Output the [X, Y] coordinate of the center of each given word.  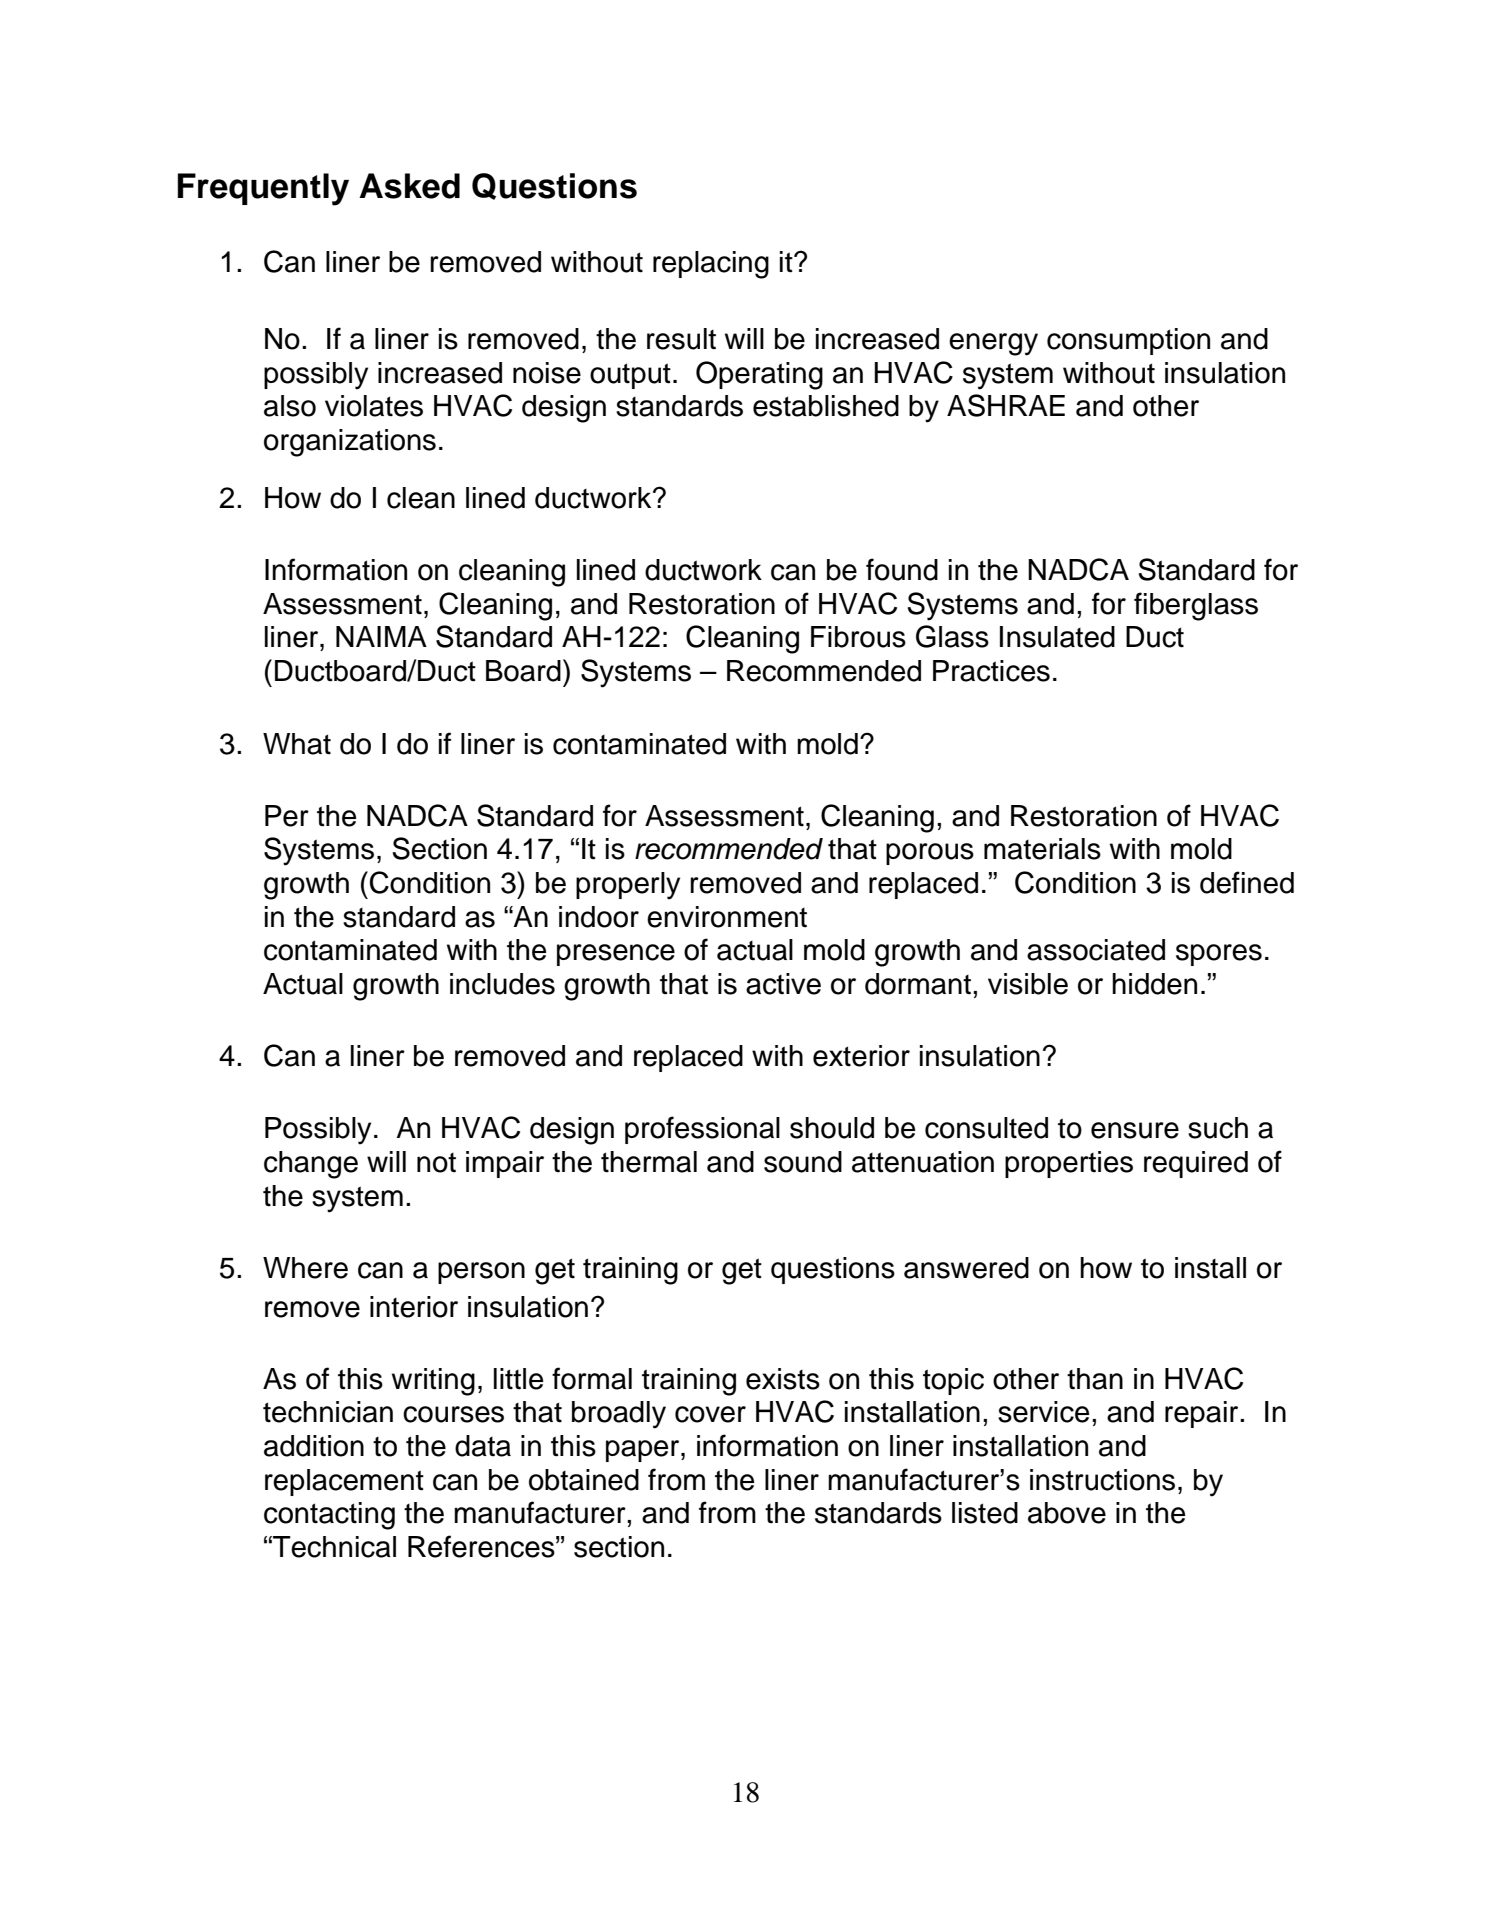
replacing [711, 265]
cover [710, 1414]
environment [727, 917]
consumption [1128, 341]
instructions [1102, 1480]
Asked [409, 186]
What [297, 744]
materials [1042, 849]
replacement [344, 1482]
